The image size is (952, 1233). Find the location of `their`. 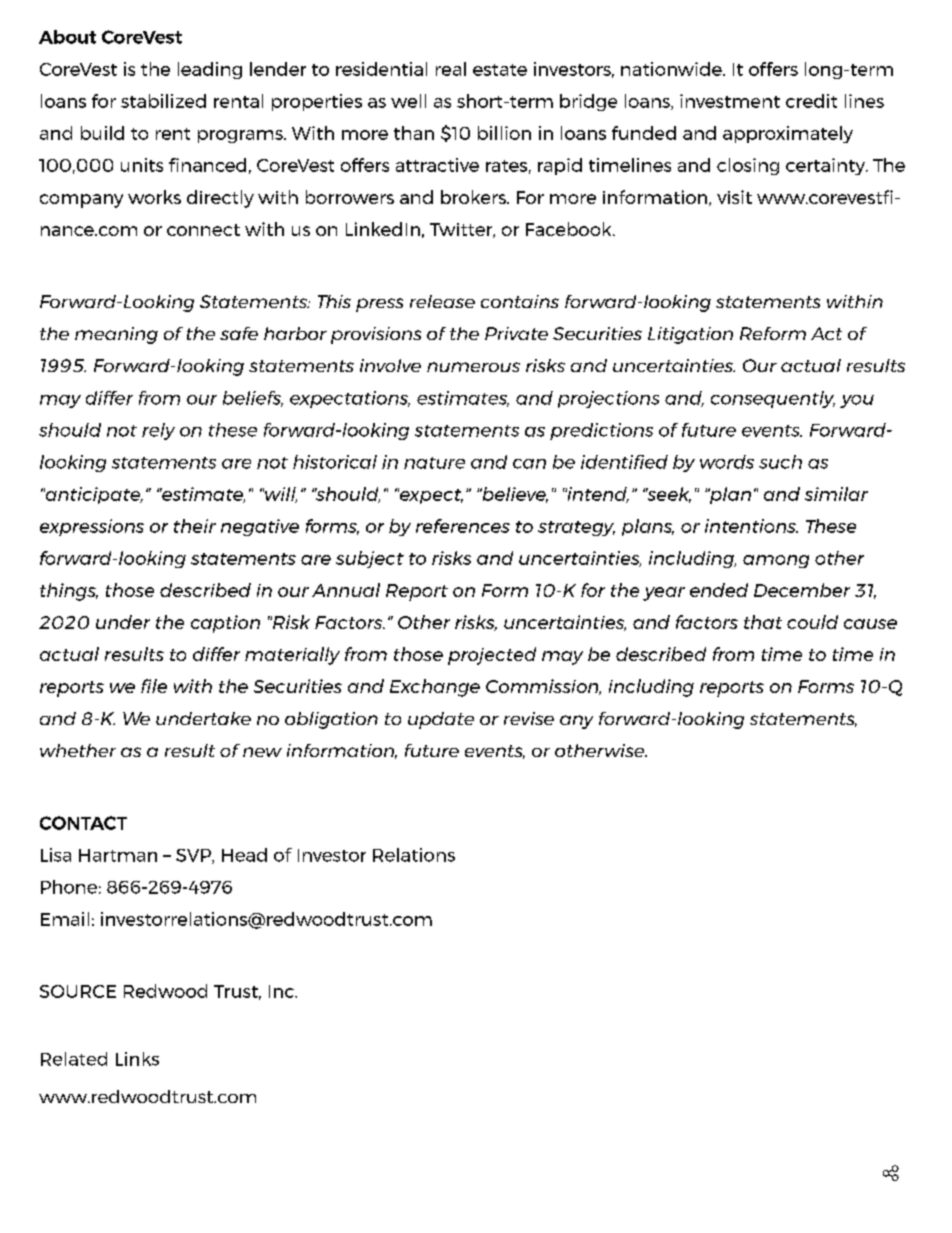

their is located at coordinates (195, 526).
